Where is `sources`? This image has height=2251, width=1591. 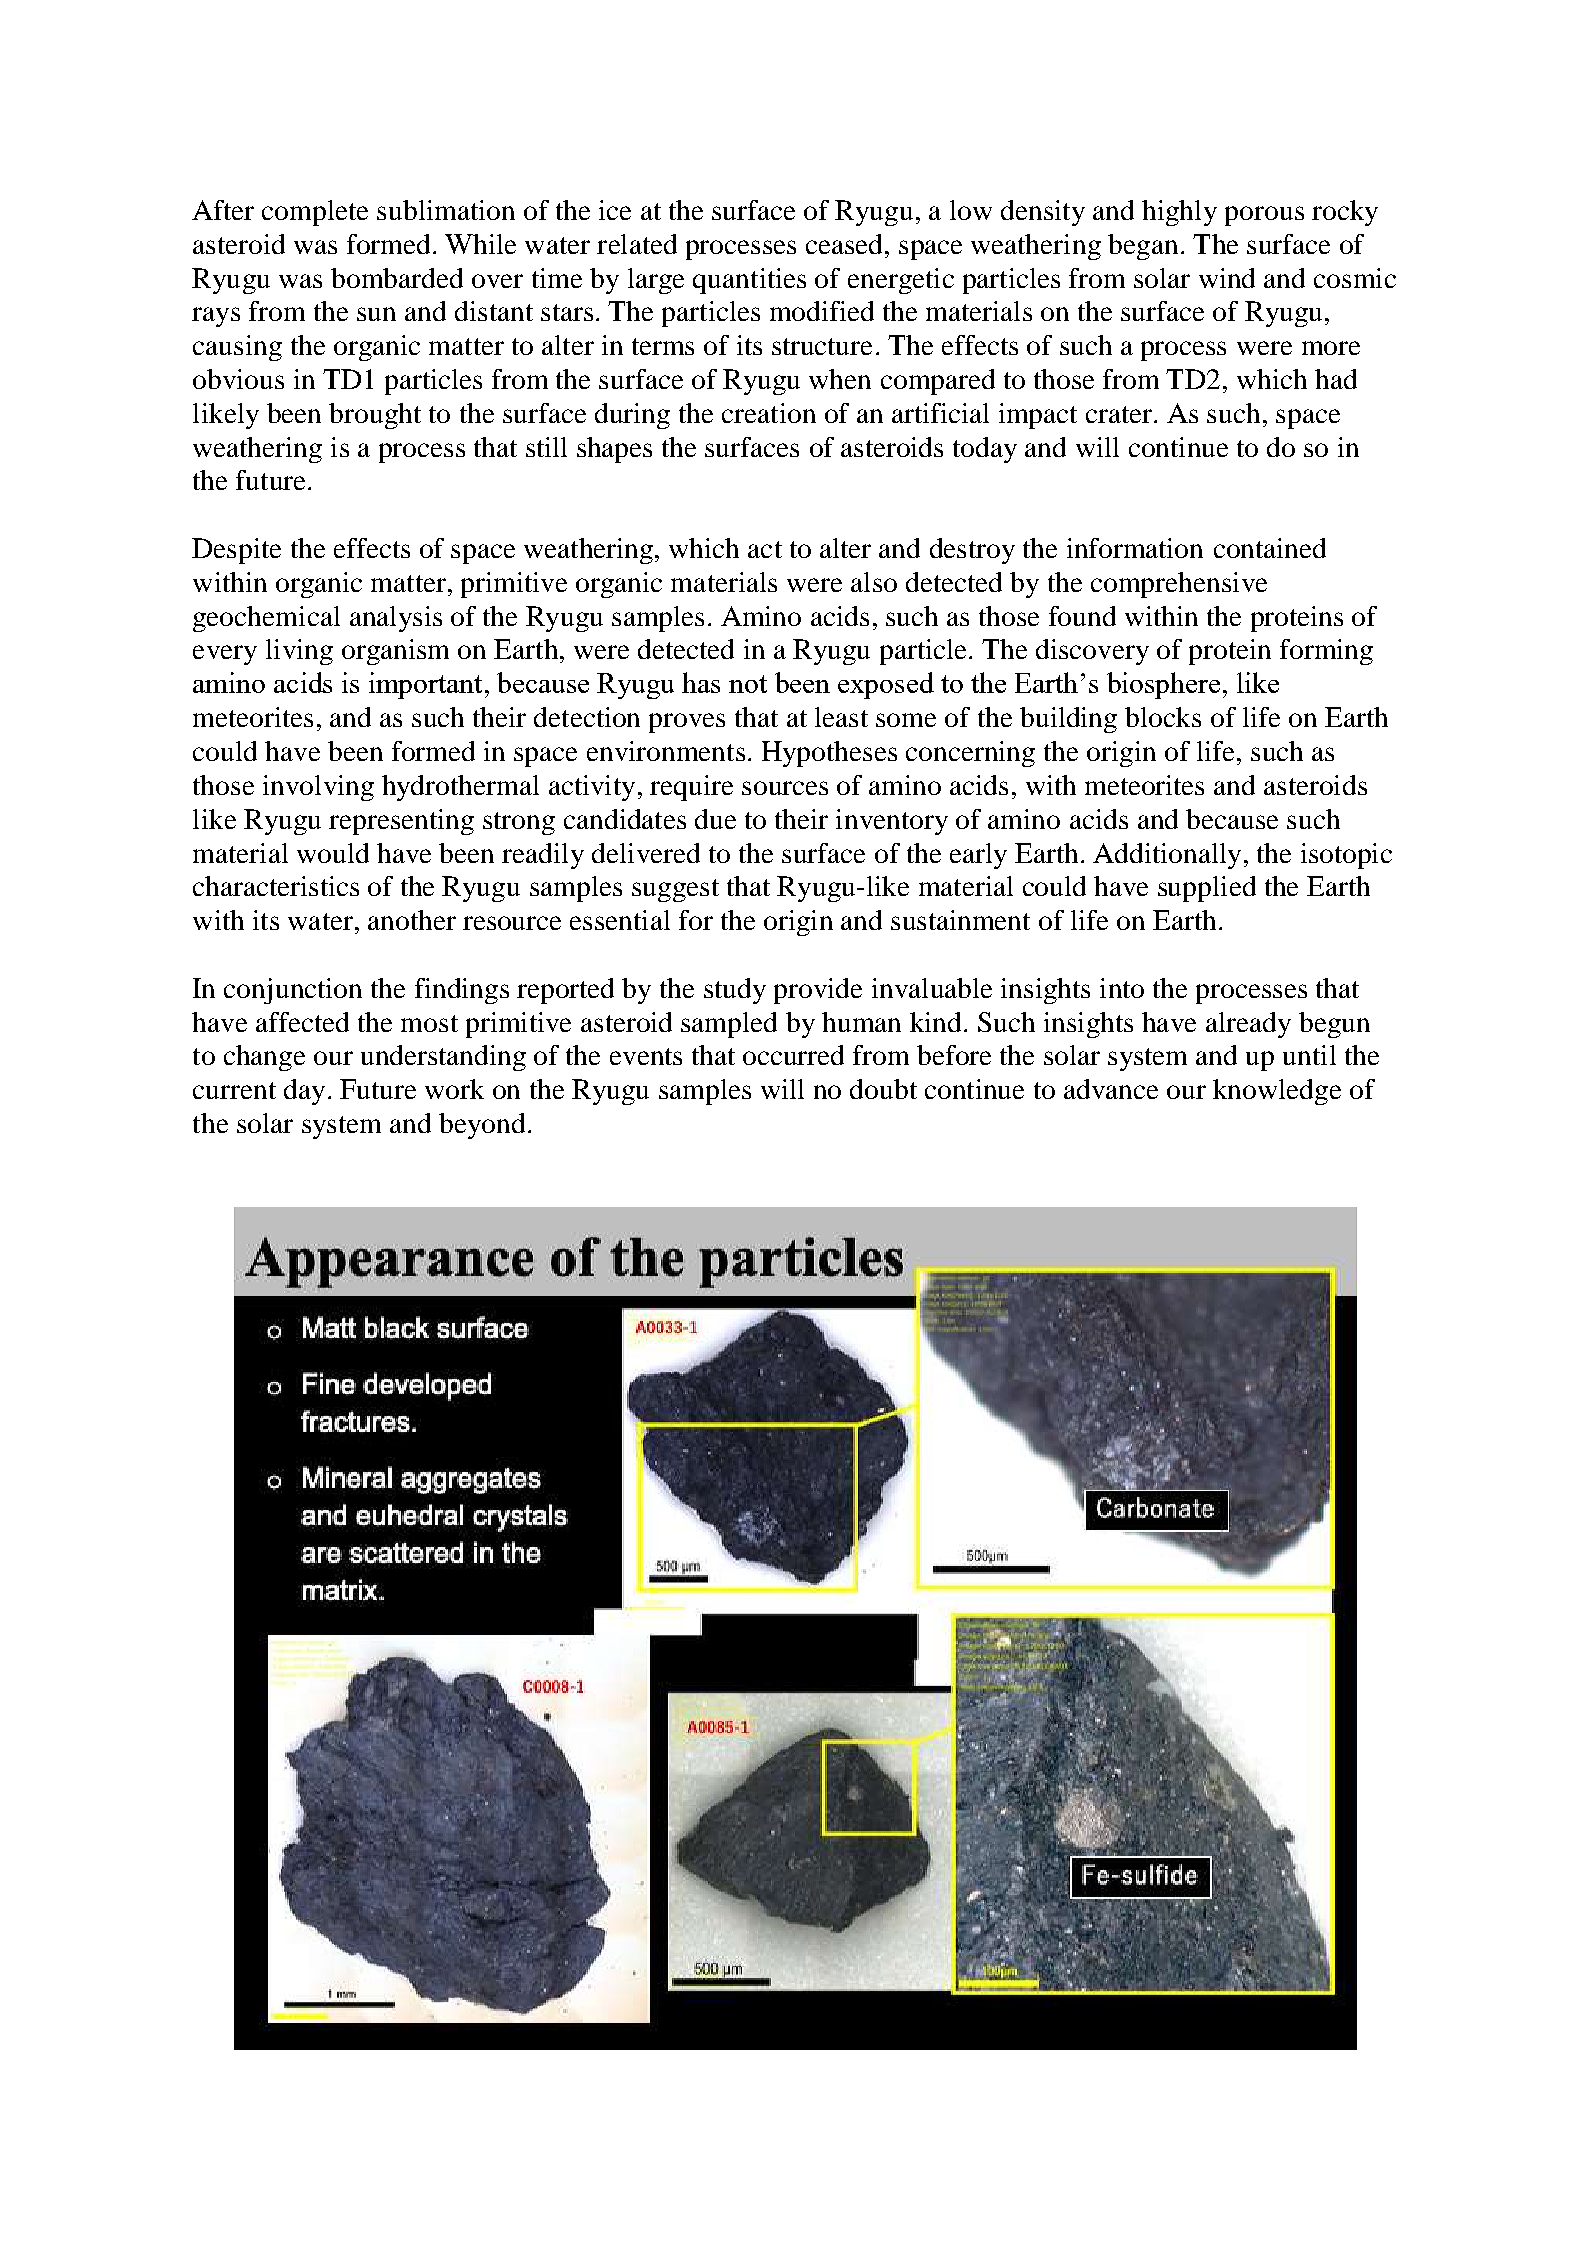
sources is located at coordinates (785, 788).
